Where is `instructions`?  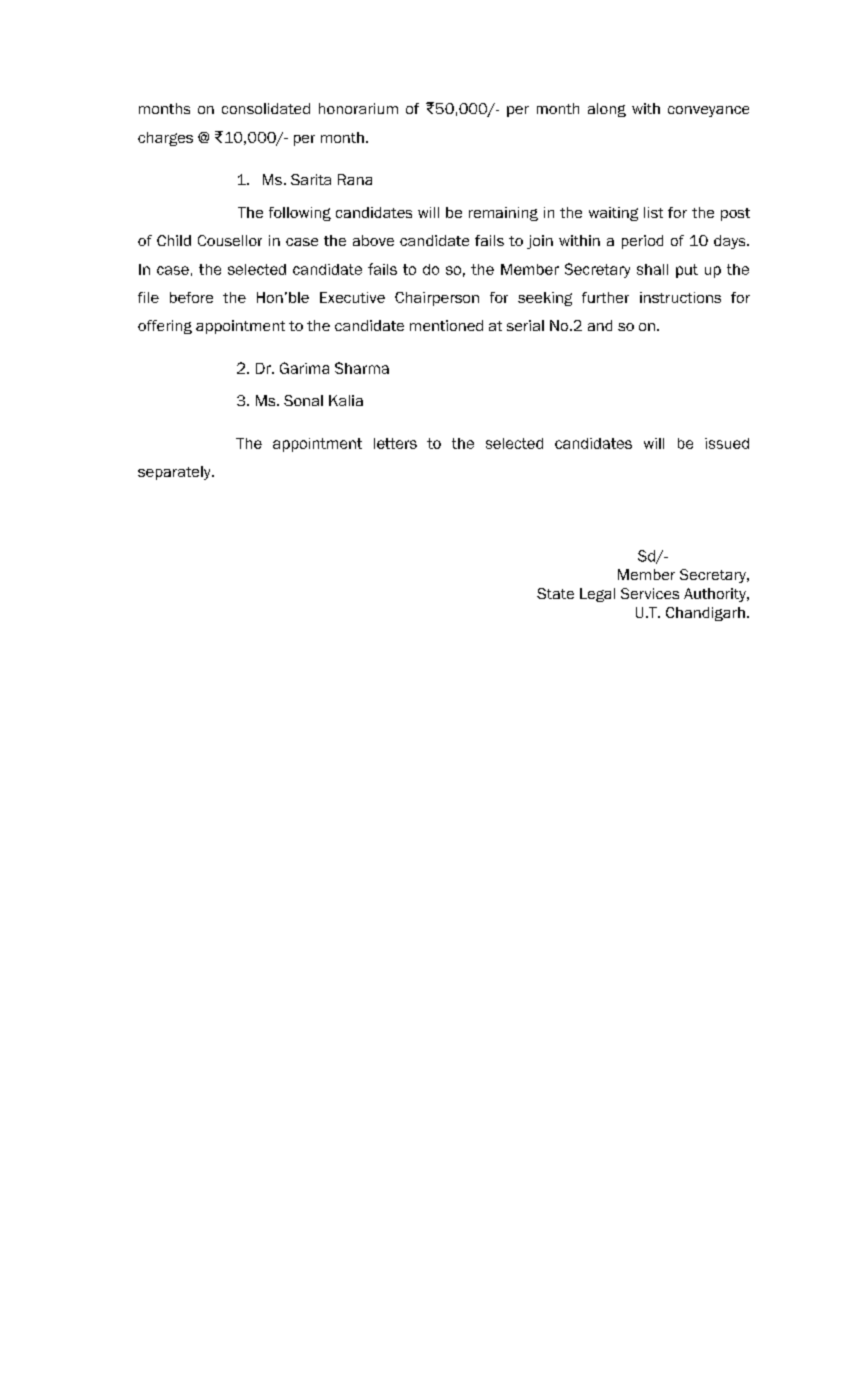 instructions is located at coordinates (680, 297).
